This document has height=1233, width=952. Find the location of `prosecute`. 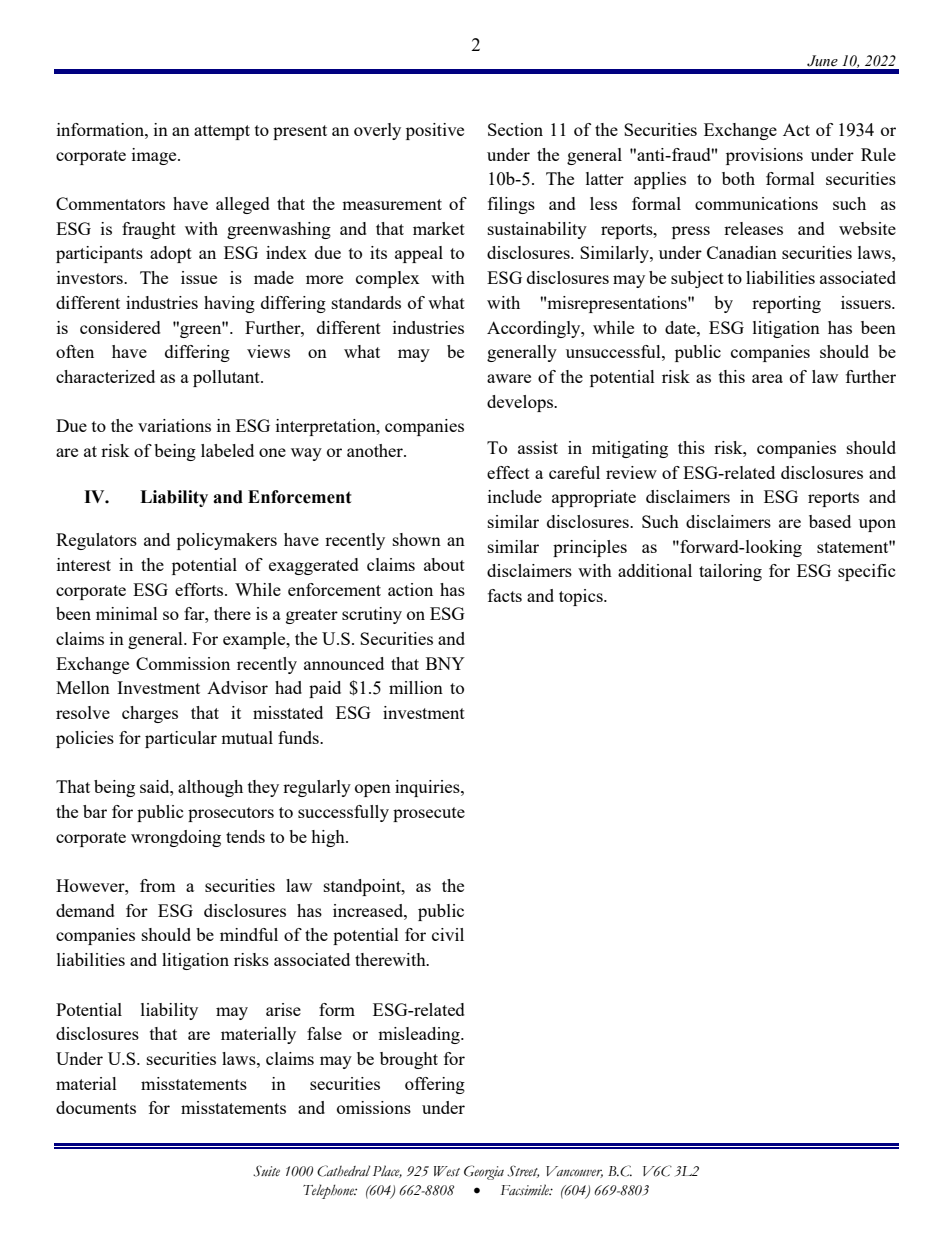

prosecute is located at coordinates (429, 814).
